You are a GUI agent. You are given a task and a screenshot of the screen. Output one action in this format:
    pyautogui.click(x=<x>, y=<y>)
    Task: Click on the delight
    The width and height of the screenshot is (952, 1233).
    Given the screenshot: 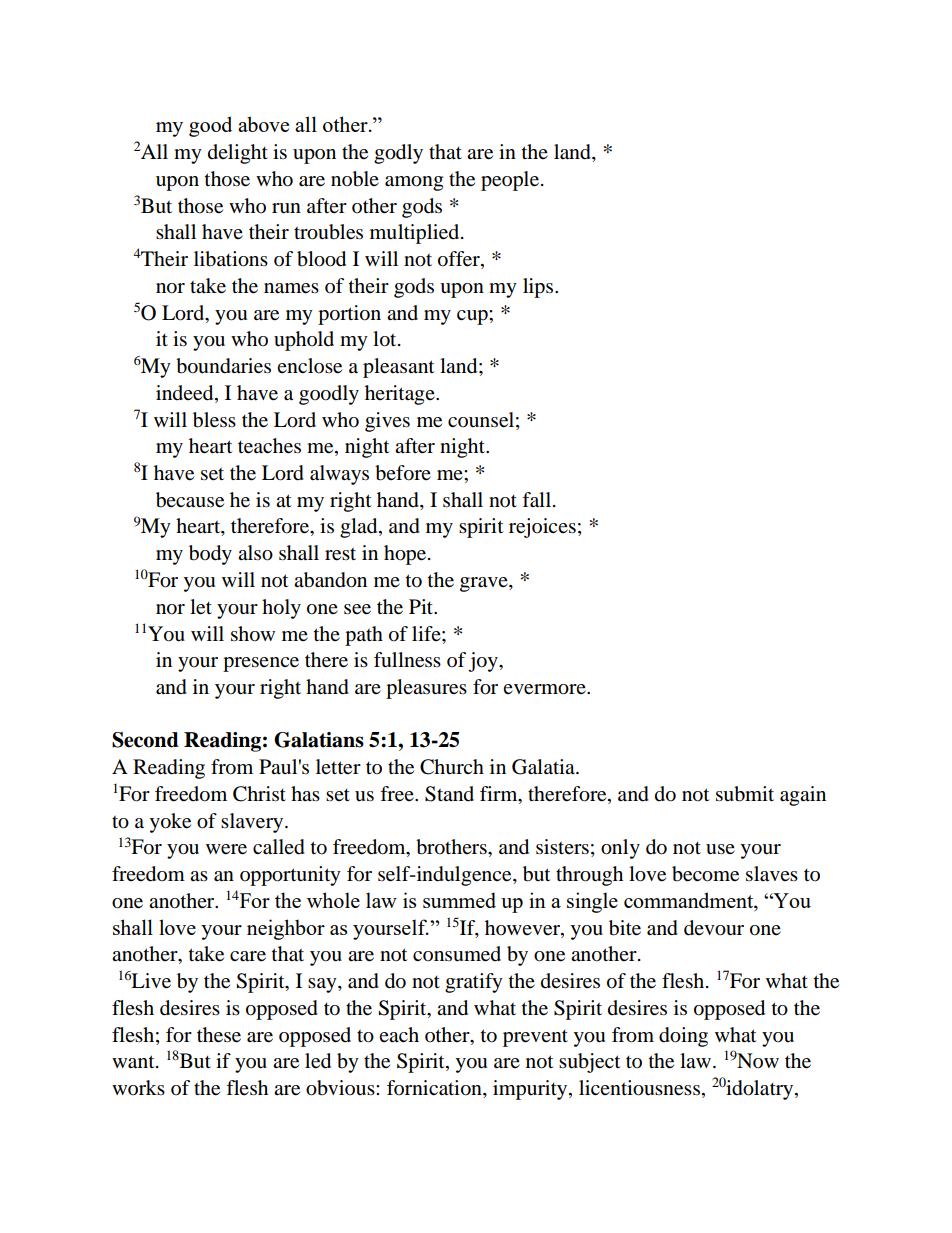 What is the action you would take?
    pyautogui.click(x=238, y=154)
